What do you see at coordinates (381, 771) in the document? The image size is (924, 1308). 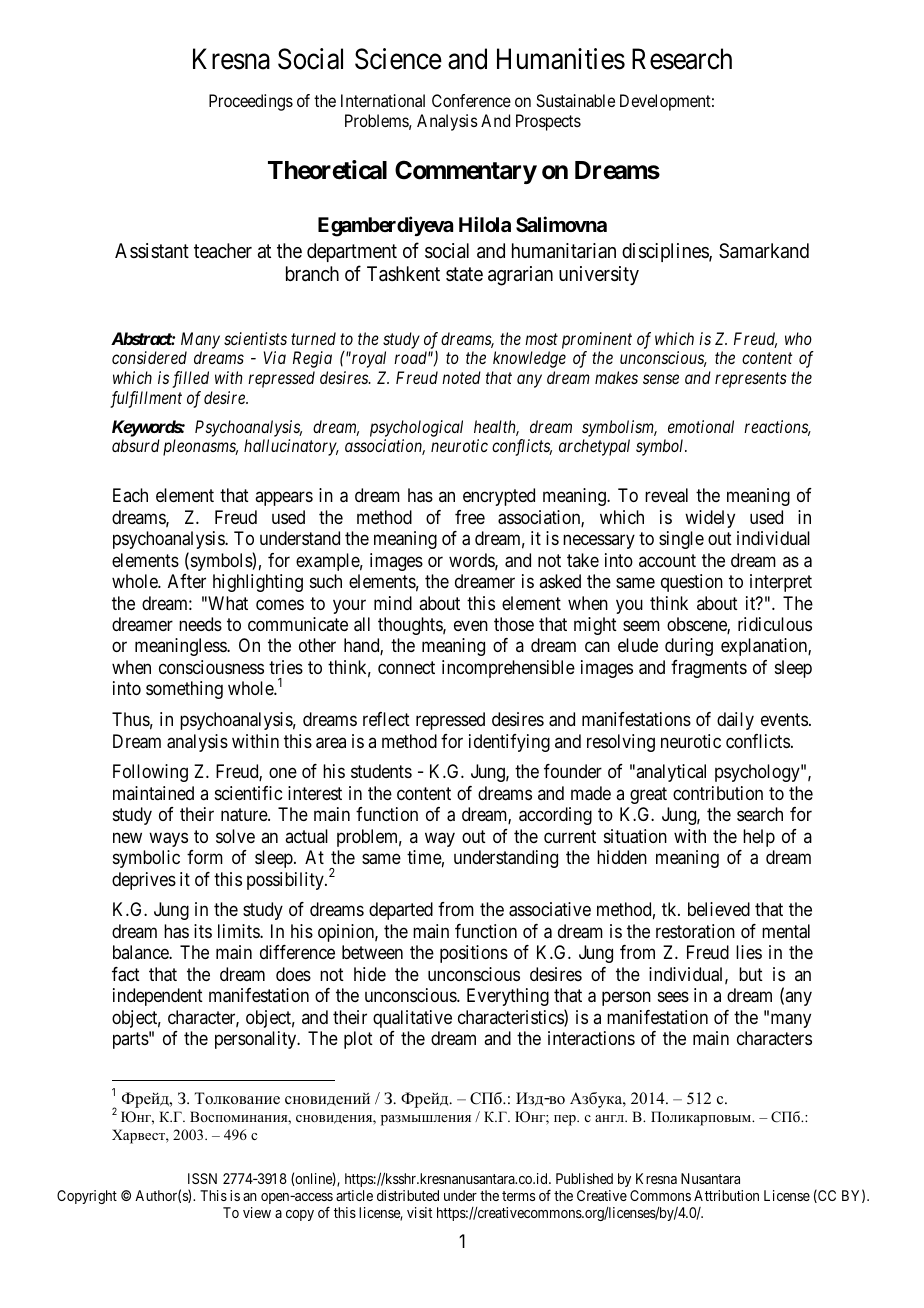 I see `students` at bounding box center [381, 771].
